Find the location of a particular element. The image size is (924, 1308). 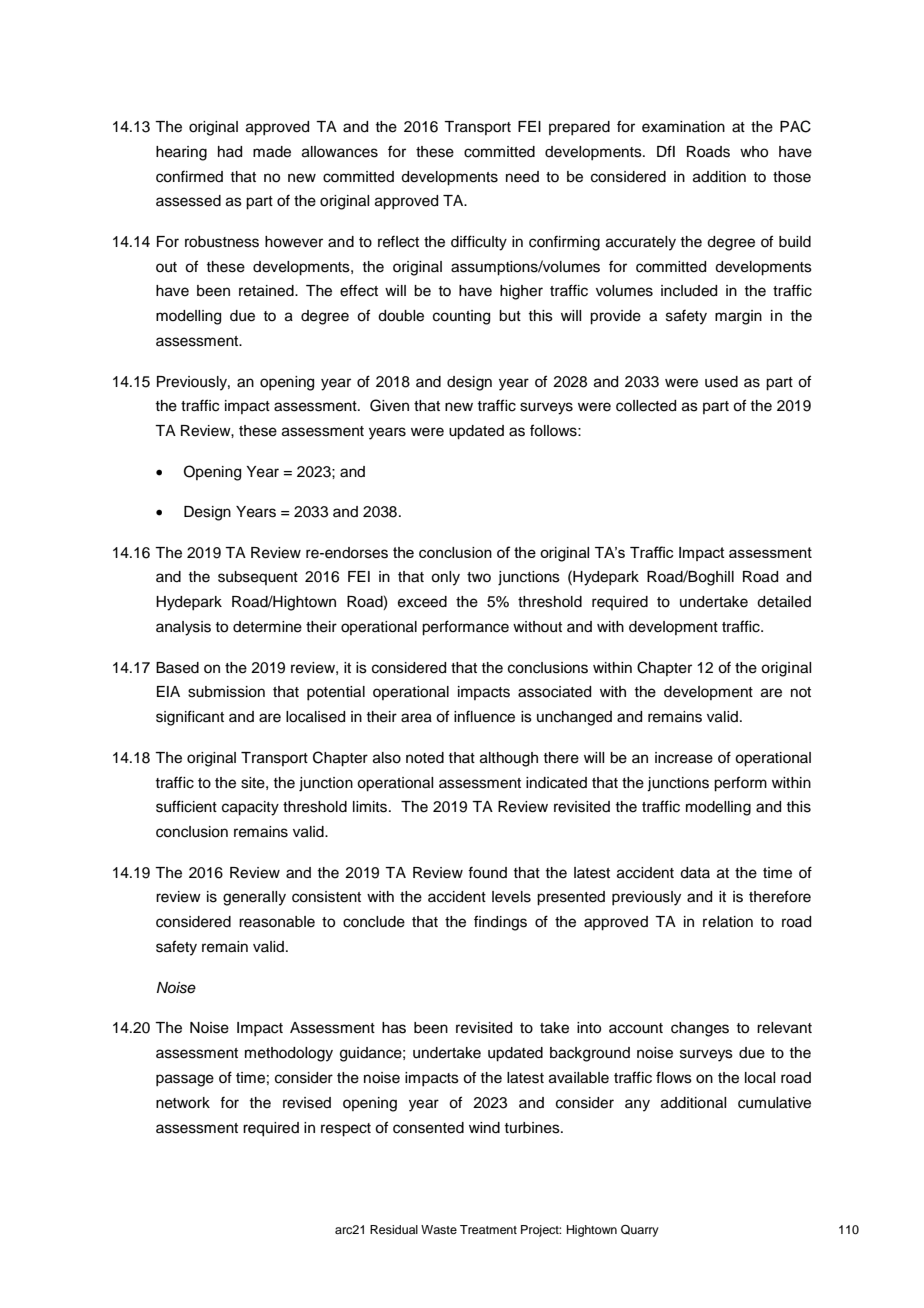

who is located at coordinates (754, 152).
